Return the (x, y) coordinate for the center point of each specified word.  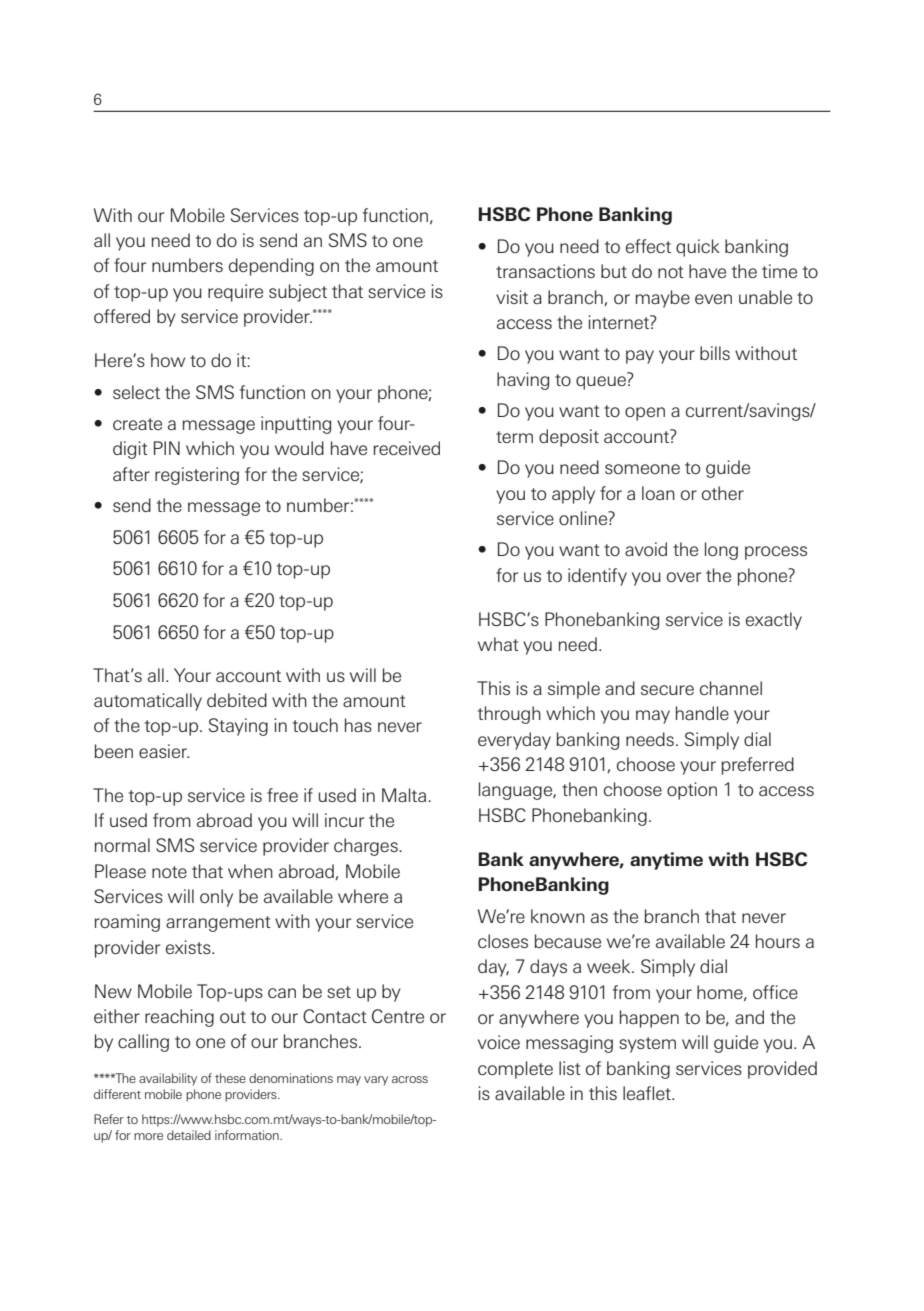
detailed (189, 1135)
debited (237, 700)
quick (698, 248)
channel (731, 688)
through (509, 715)
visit (512, 297)
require (235, 293)
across (410, 1079)
